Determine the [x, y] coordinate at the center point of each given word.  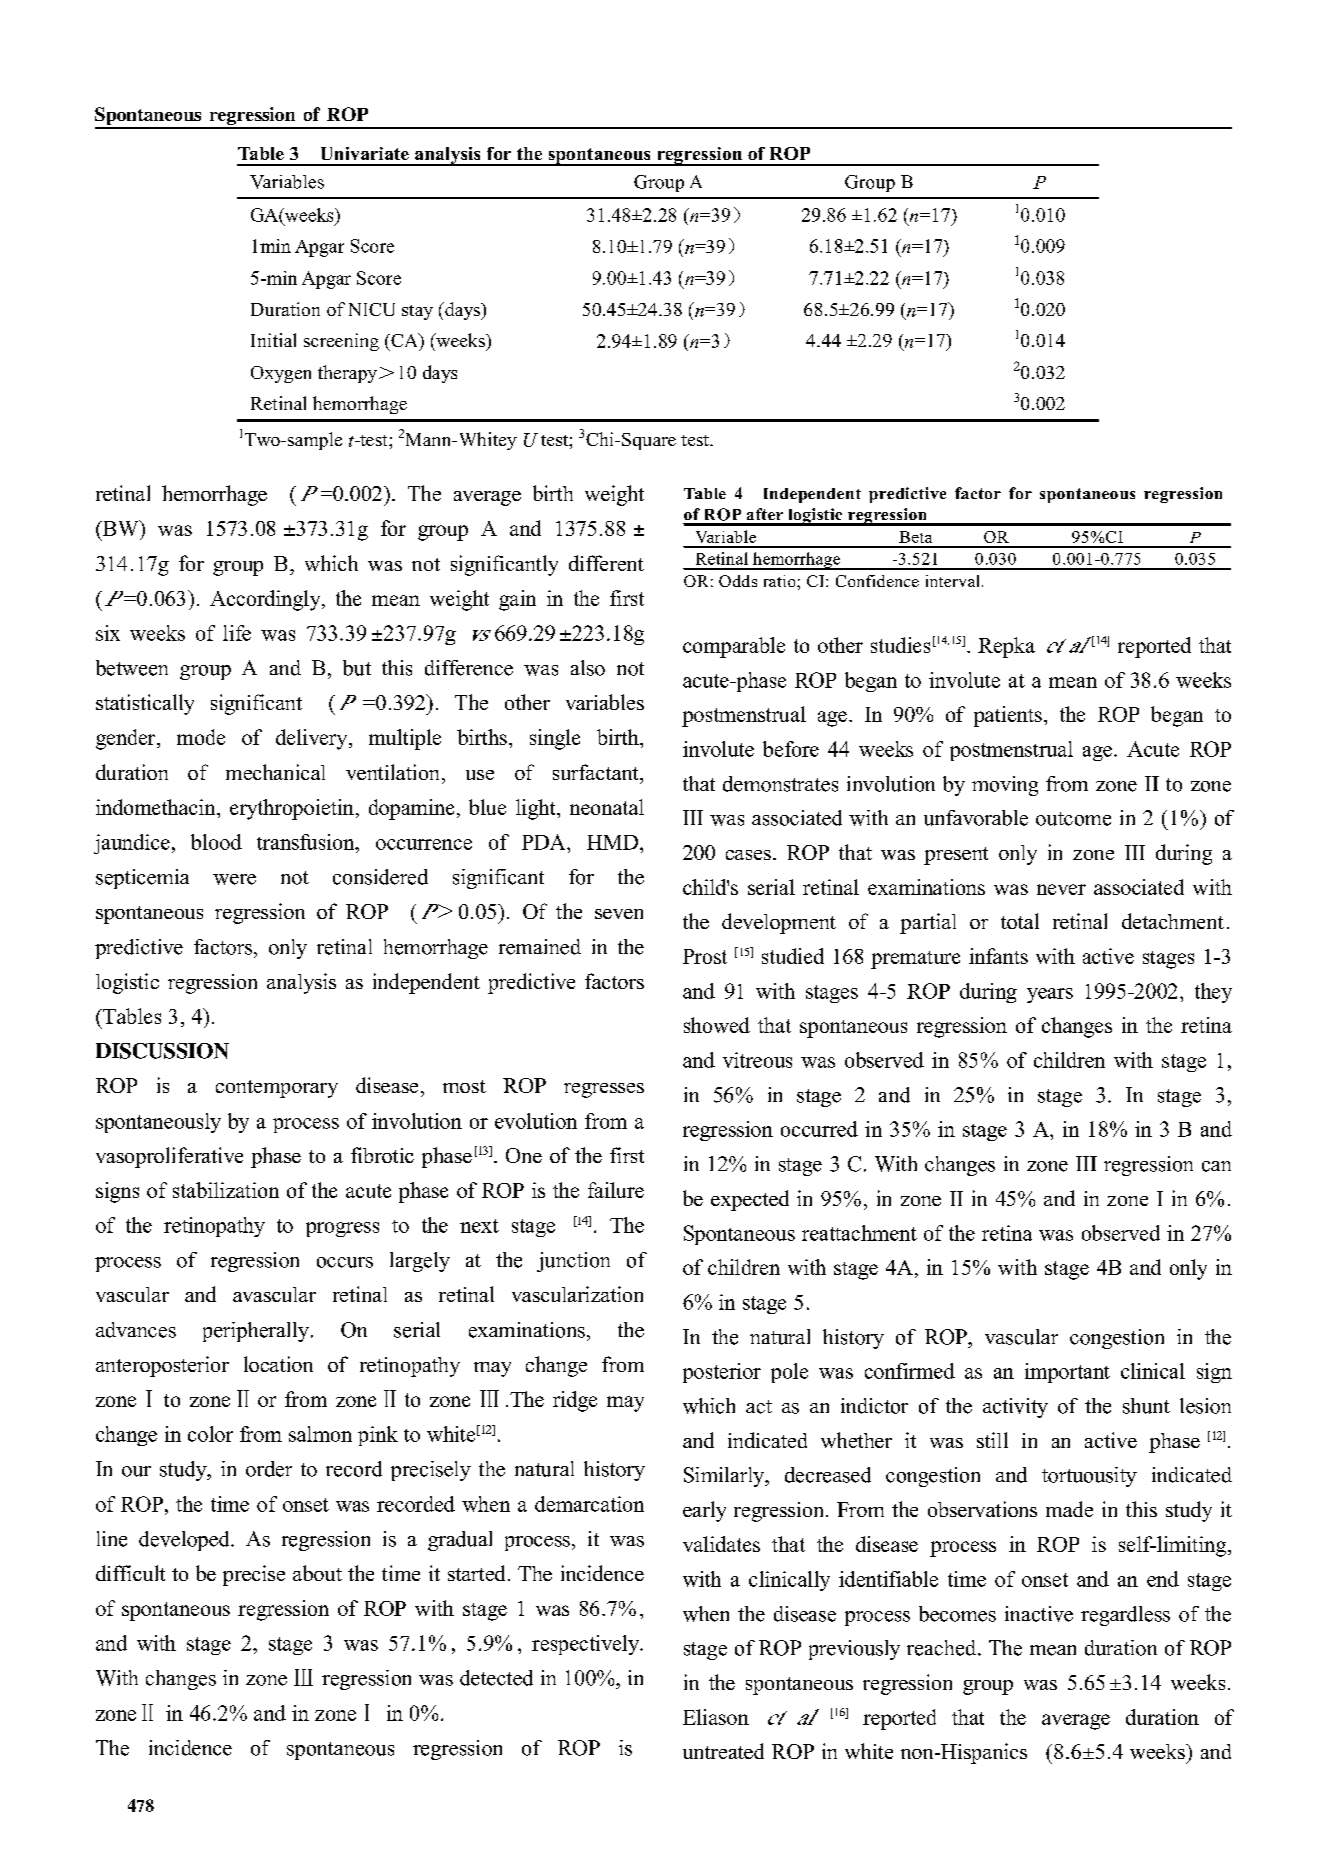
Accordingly [266, 600]
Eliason [716, 1717]
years [1050, 995]
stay [417, 312]
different [606, 563]
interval [952, 581]
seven [619, 914]
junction [573, 1262]
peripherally [256, 1332]
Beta [915, 537]
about [317, 1573]
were [234, 879]
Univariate [365, 153]
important [1067, 1373]
